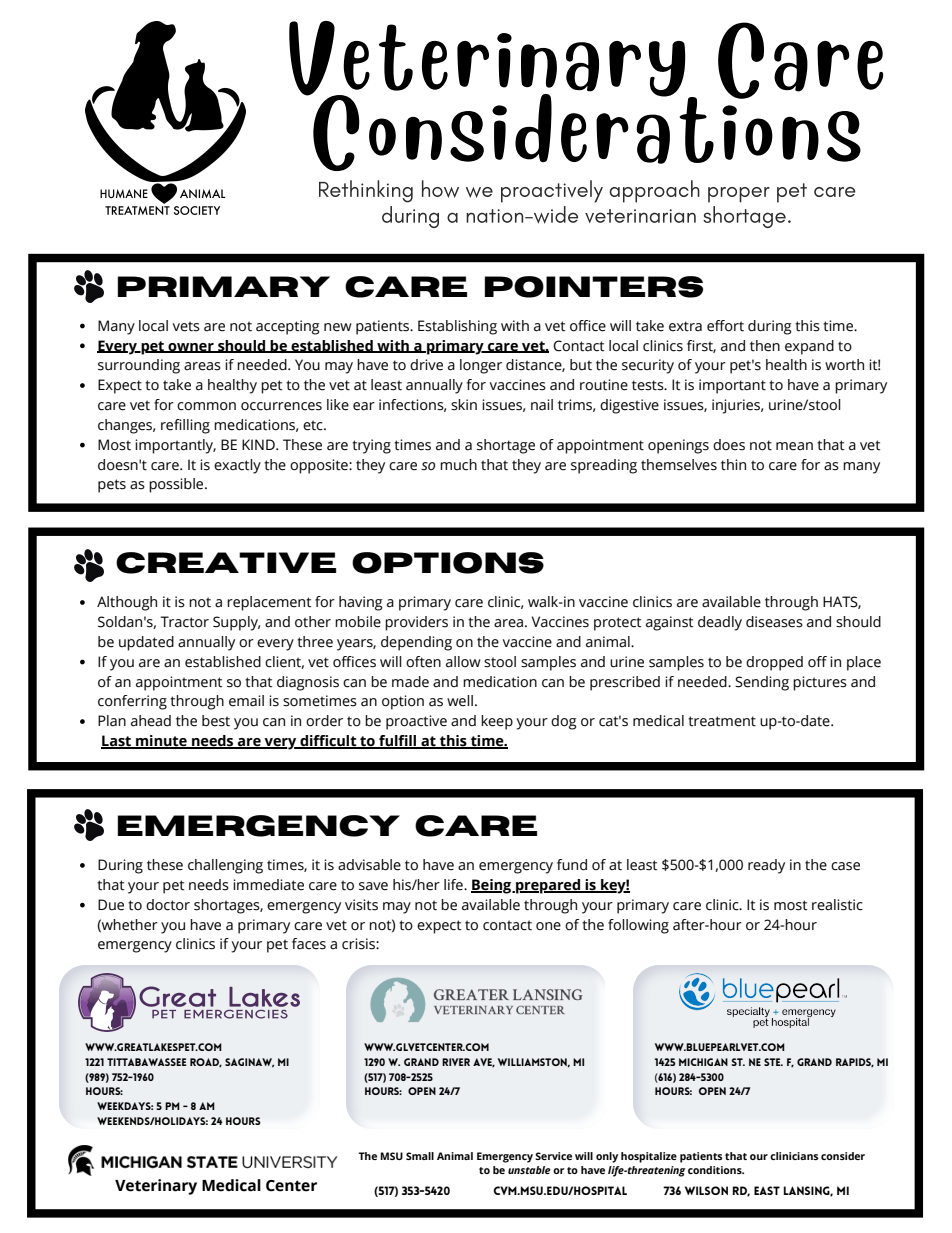 The image size is (952, 1233). Describe the element at coordinates (529, 1170) in the image. I see `unstable` at that location.
